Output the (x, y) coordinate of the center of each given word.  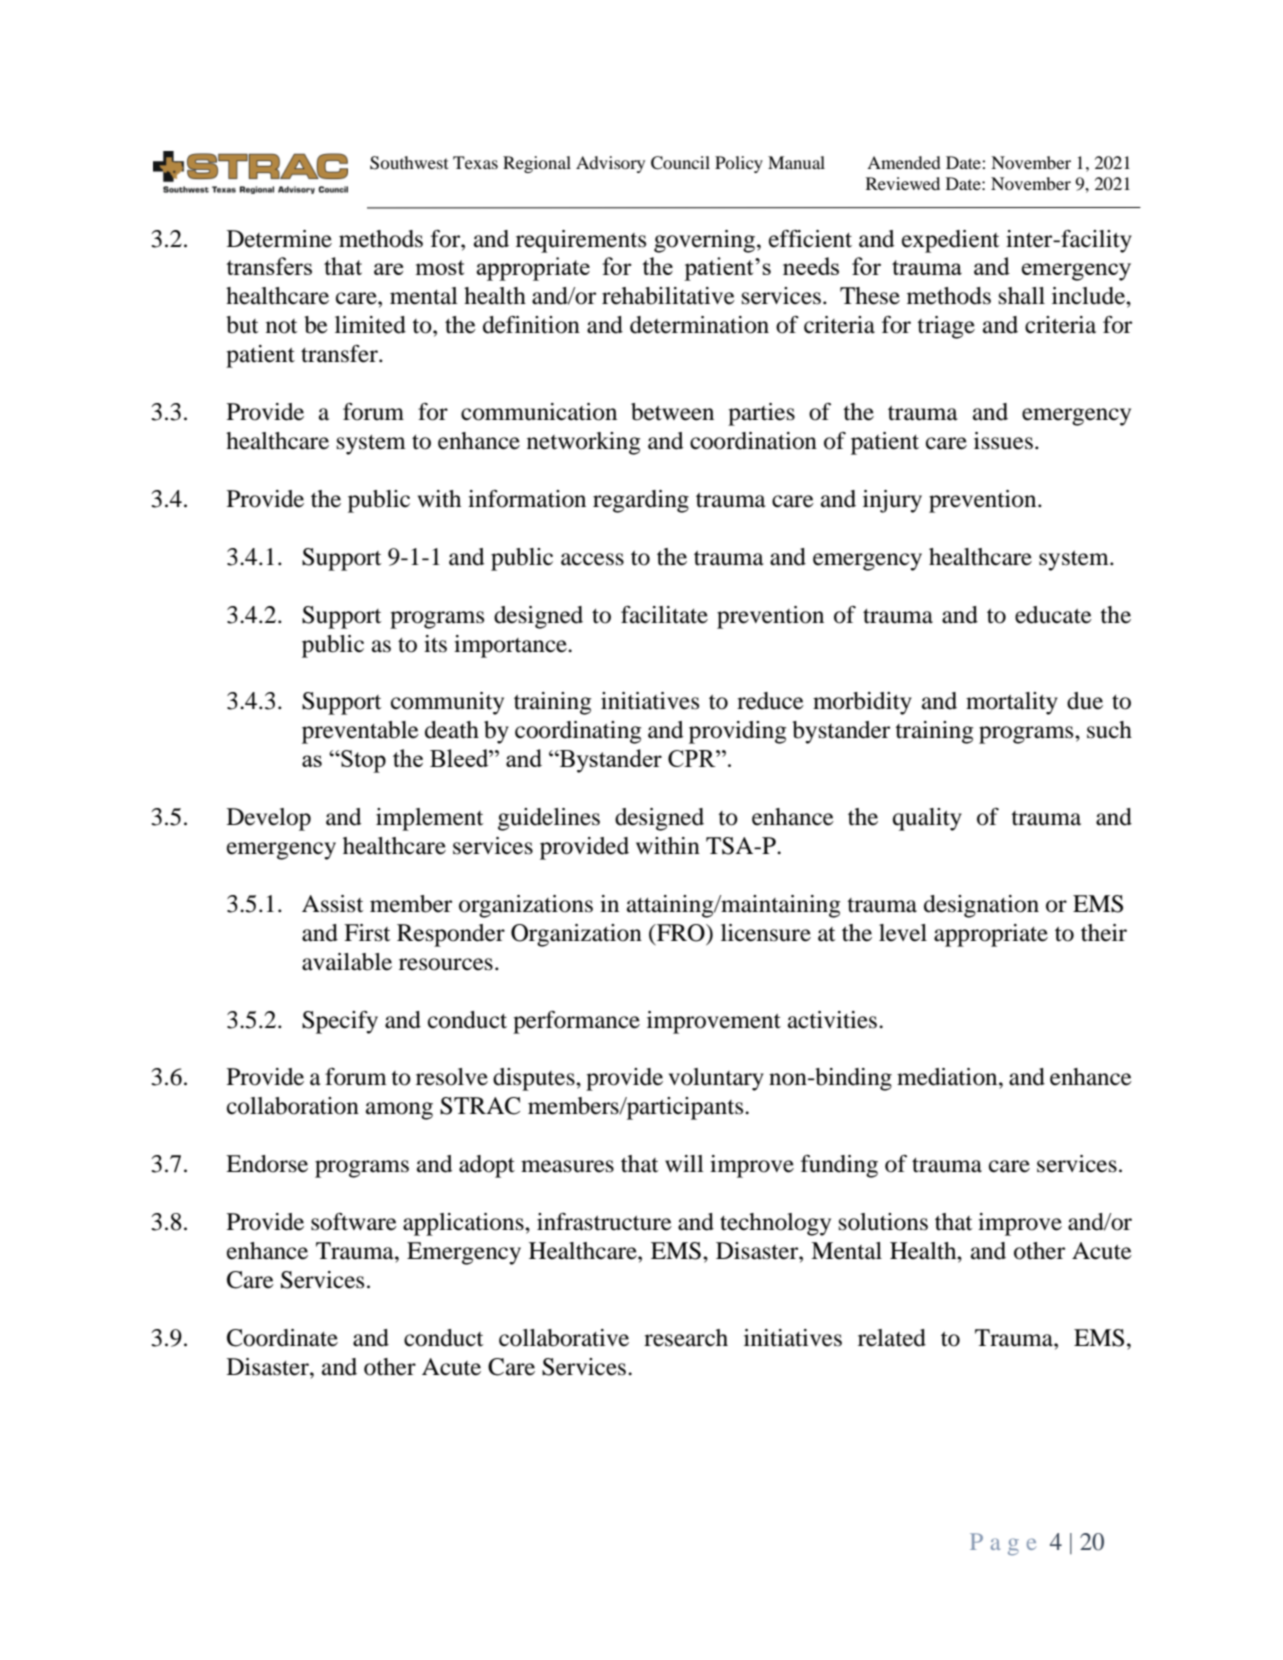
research (686, 1338)
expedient (951, 241)
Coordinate (282, 1338)
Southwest (409, 163)
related (892, 1338)
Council (680, 163)
